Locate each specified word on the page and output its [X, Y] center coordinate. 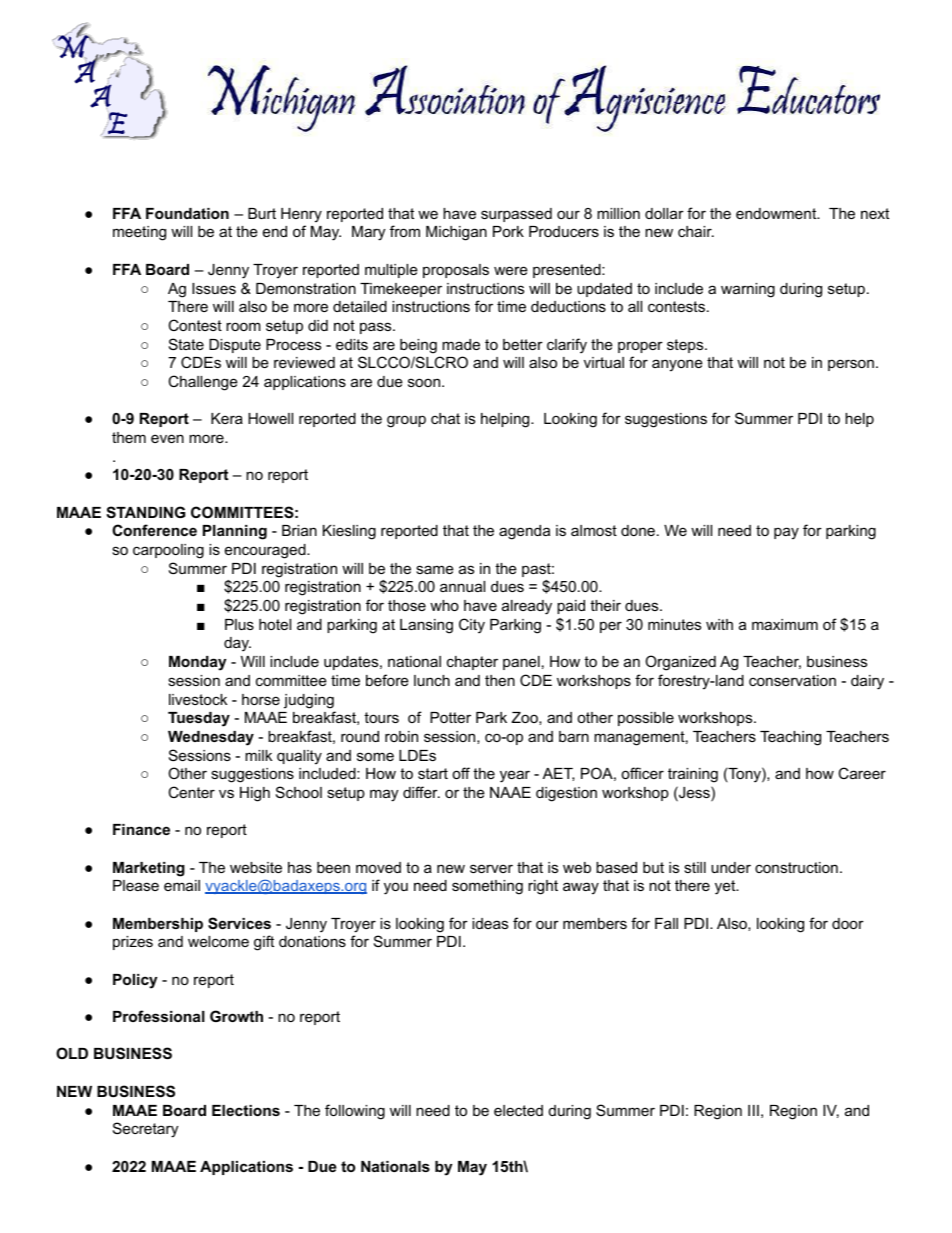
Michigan [456, 233]
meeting [139, 233]
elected [518, 1110]
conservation [792, 680]
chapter [472, 663]
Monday [198, 663]
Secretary [145, 1130]
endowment [777, 213]
